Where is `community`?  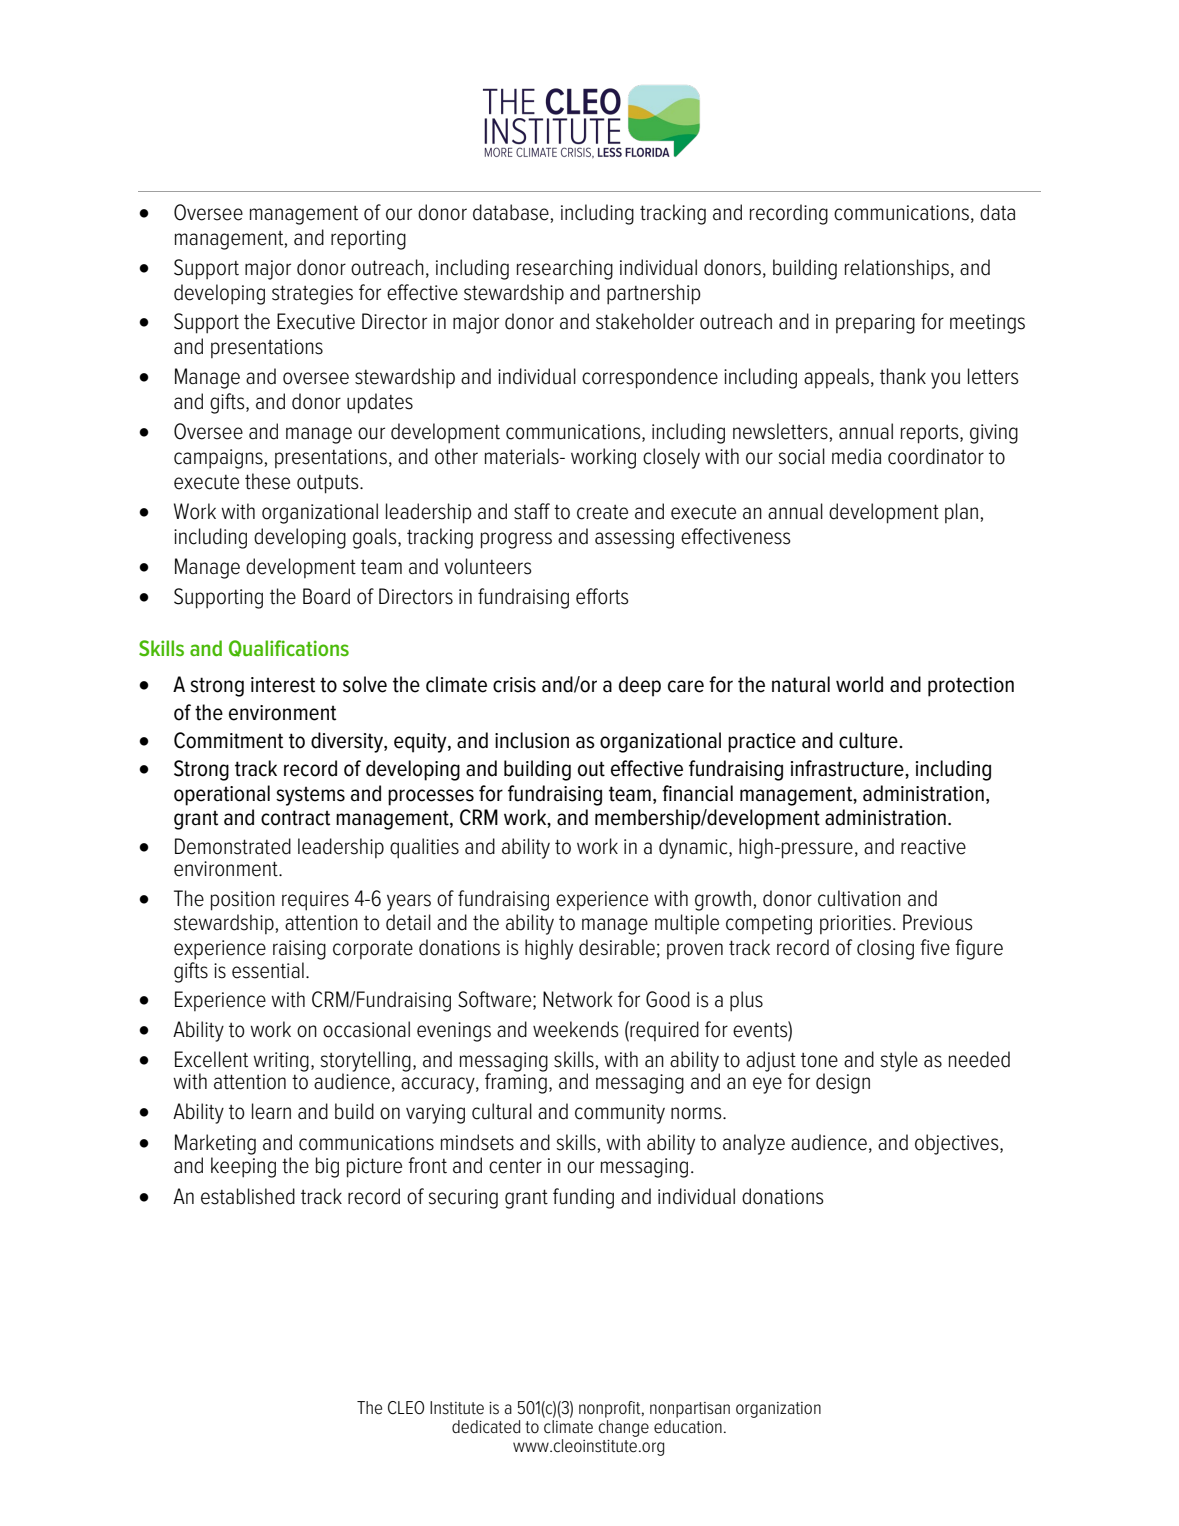
community is located at coordinates (620, 1114).
